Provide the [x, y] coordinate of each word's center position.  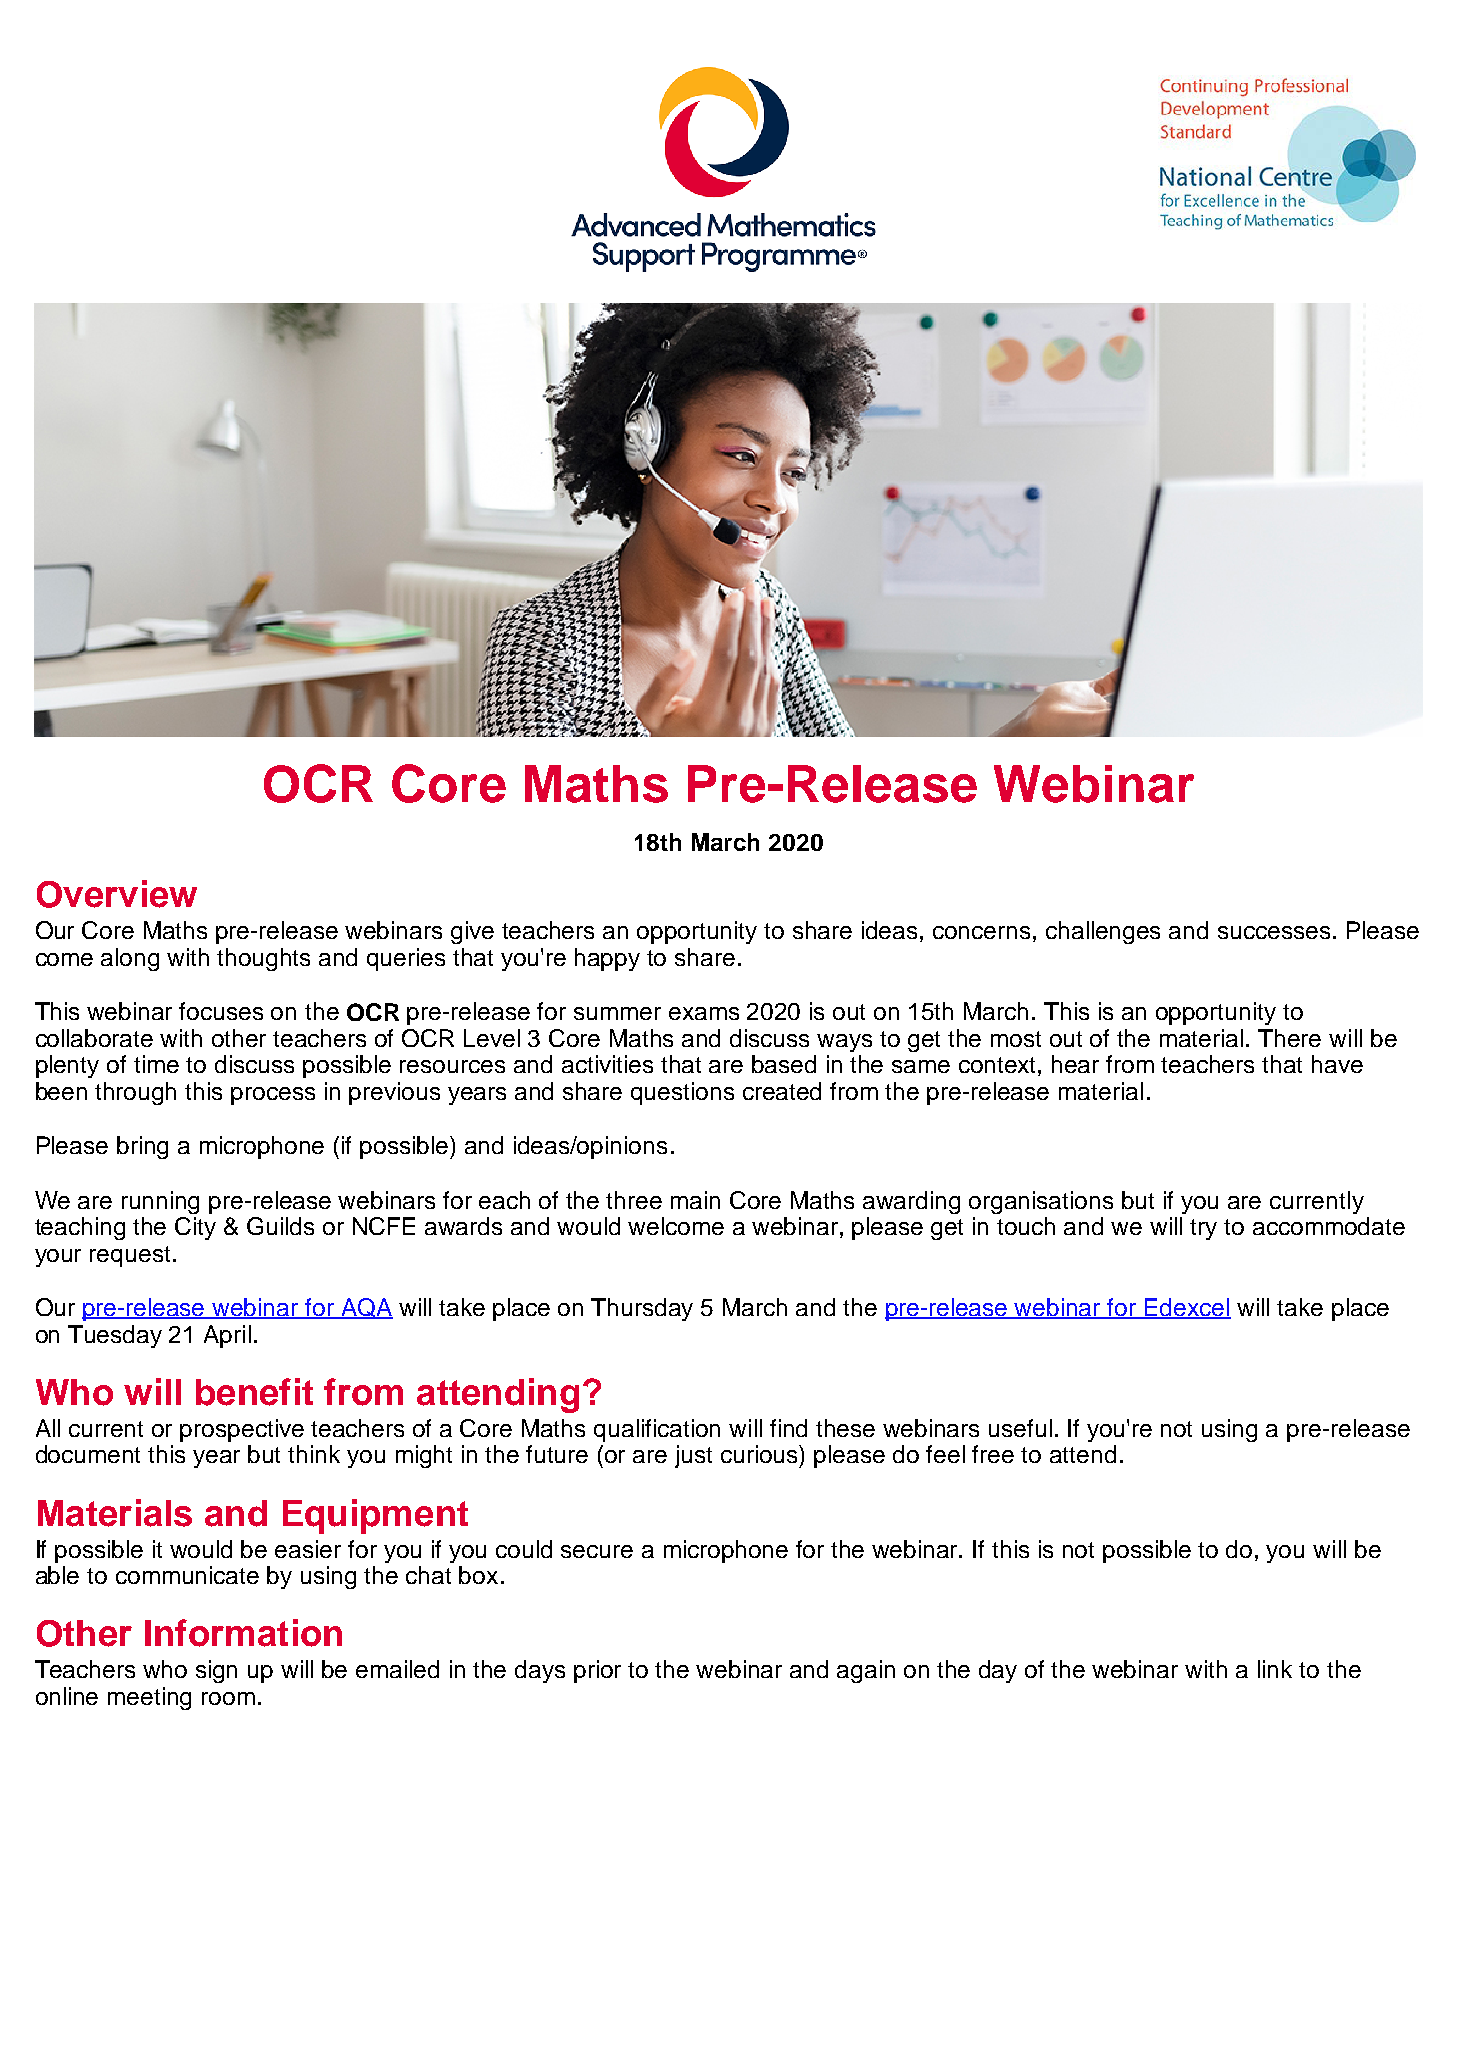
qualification [657, 1430]
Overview [117, 894]
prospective [242, 1430]
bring [142, 1147]
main [695, 1200]
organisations [1041, 1202]
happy [607, 959]
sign [216, 1671]
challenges [1103, 932]
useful [1020, 1428]
